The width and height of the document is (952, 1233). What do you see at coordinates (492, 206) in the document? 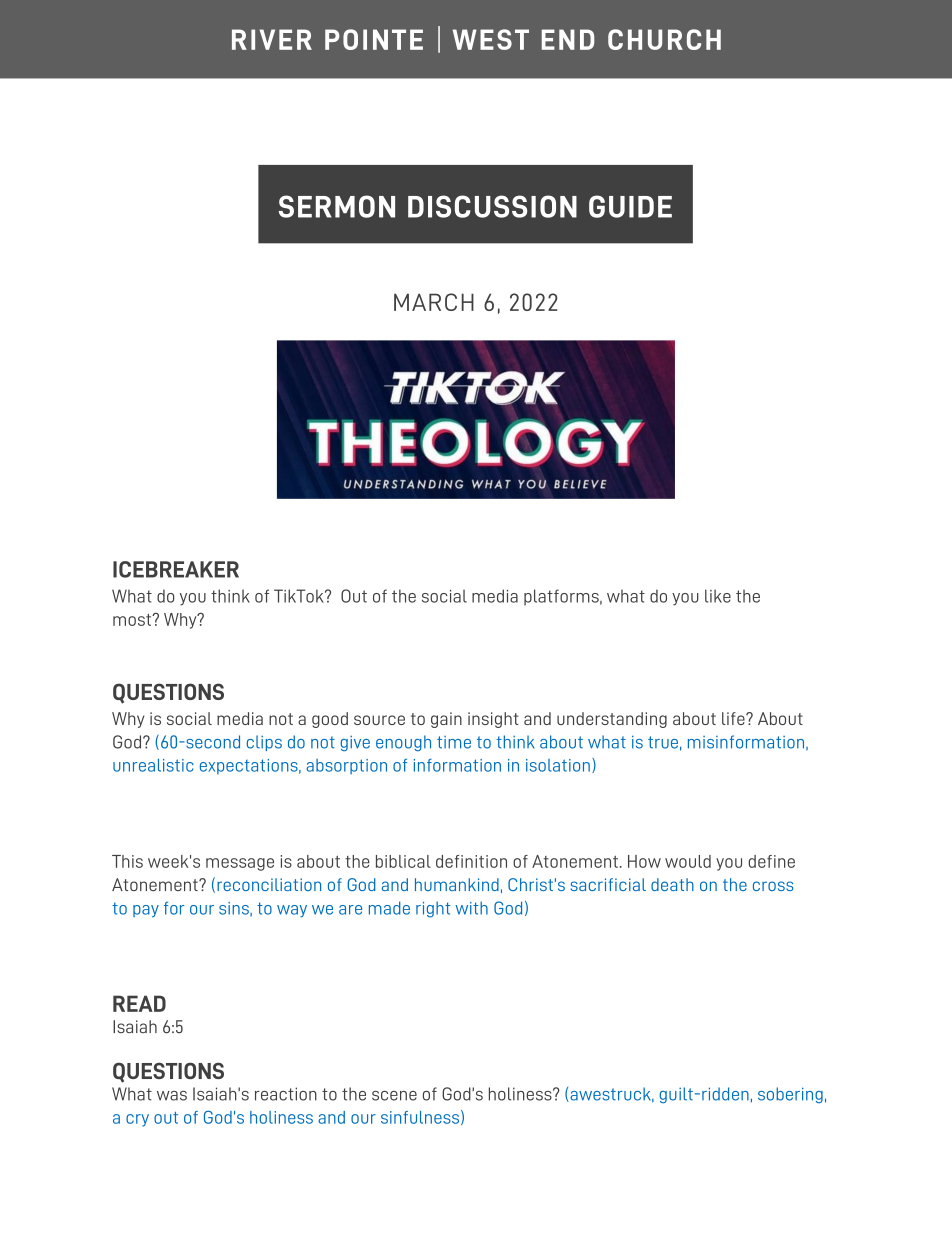
I see `DISCUSSION` at bounding box center [492, 206].
